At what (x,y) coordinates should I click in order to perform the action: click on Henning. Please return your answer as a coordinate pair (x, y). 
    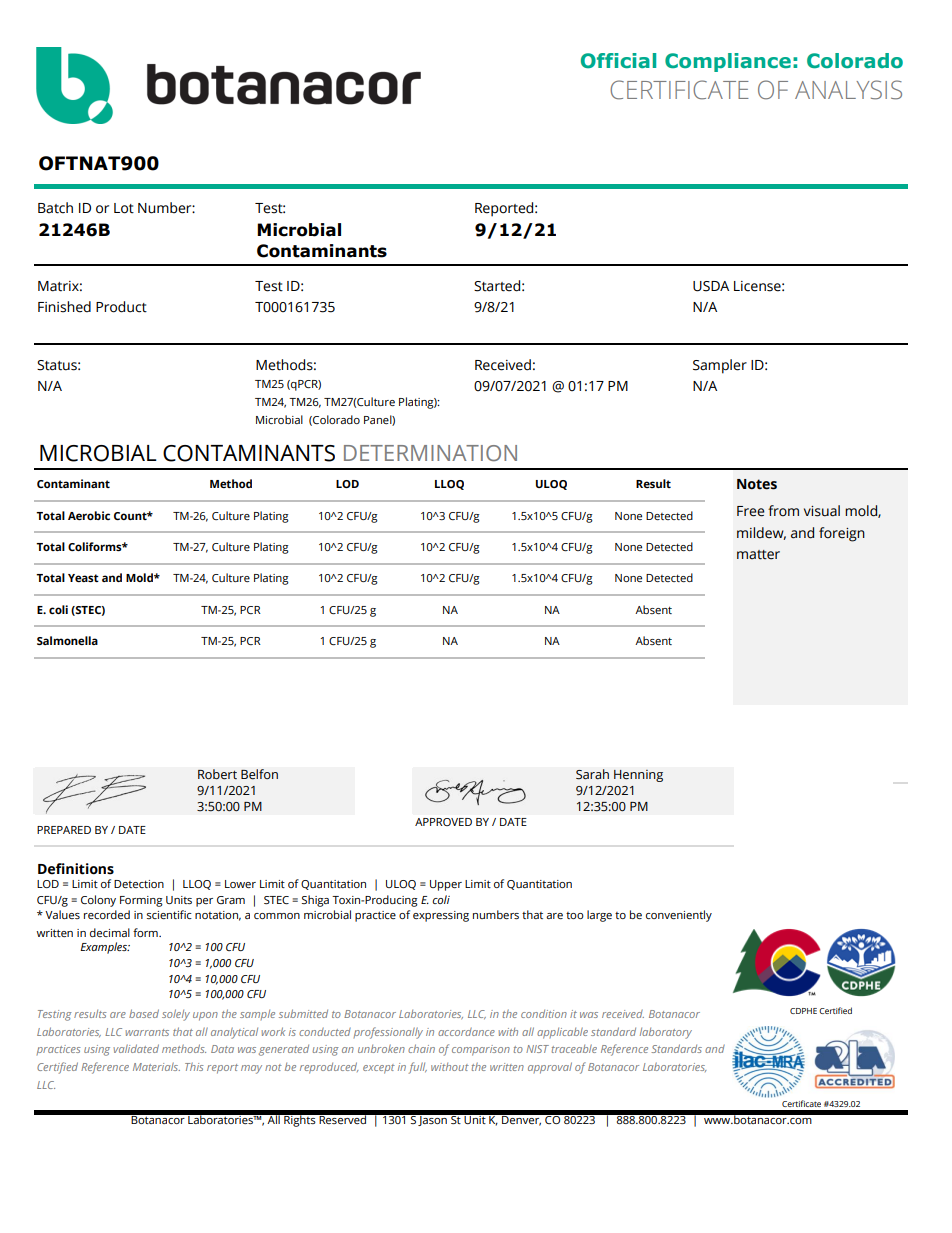
    Looking at the image, I should click on (638, 776).
